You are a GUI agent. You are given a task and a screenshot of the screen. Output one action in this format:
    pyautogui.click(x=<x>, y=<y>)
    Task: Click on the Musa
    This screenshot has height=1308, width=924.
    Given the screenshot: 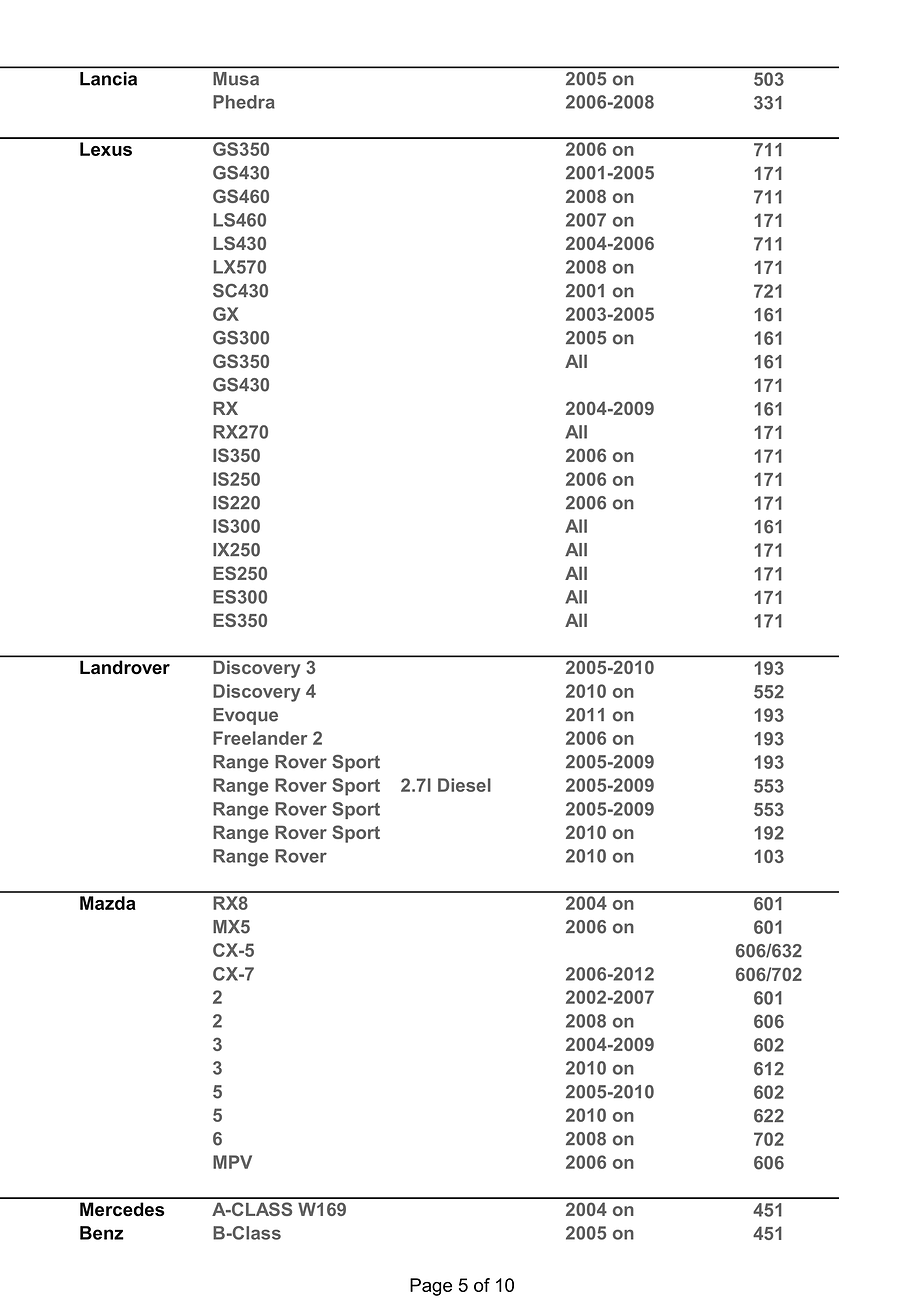 What is the action you would take?
    pyautogui.click(x=236, y=78)
